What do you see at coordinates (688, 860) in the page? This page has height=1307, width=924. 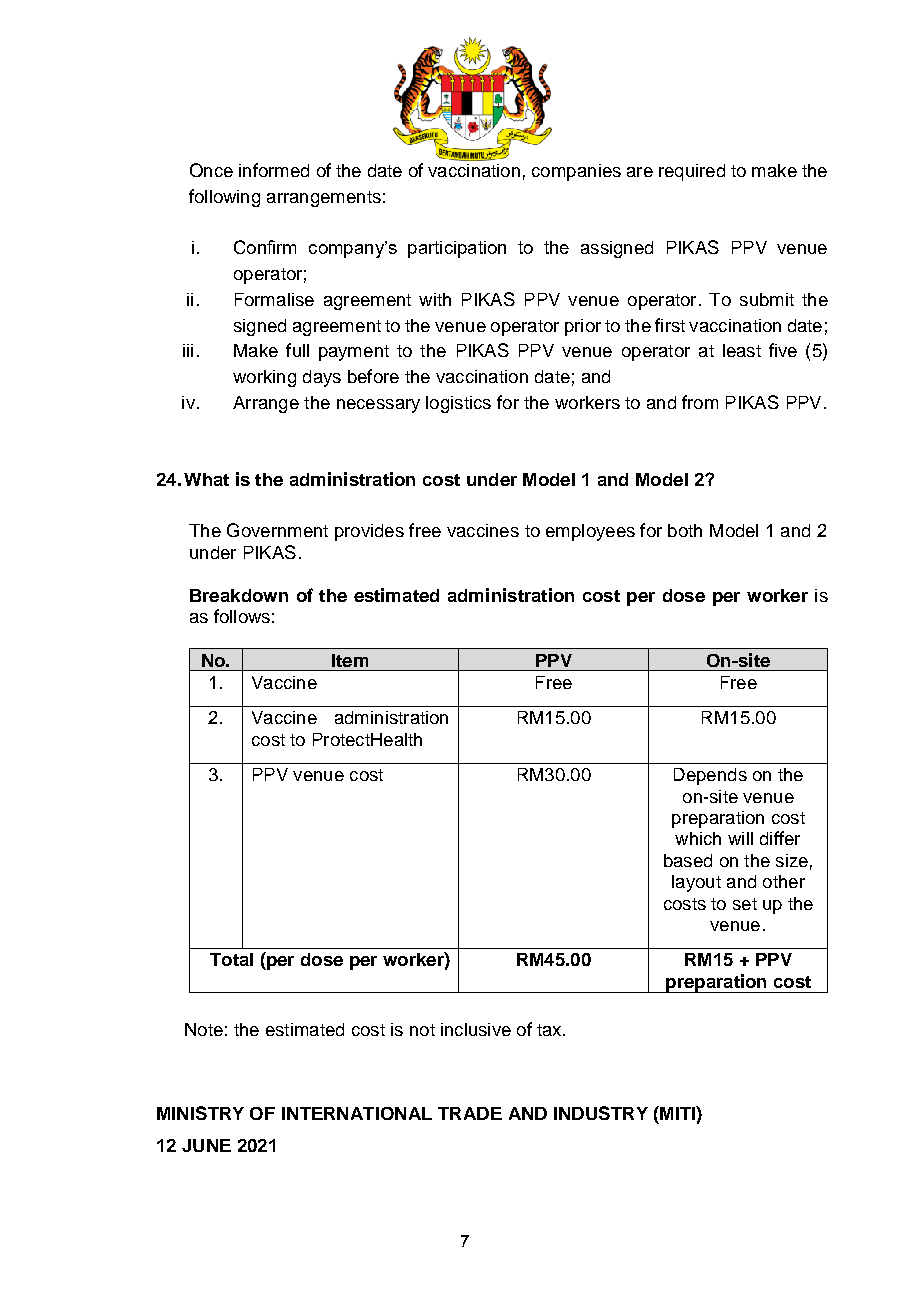 I see `based` at bounding box center [688, 860].
